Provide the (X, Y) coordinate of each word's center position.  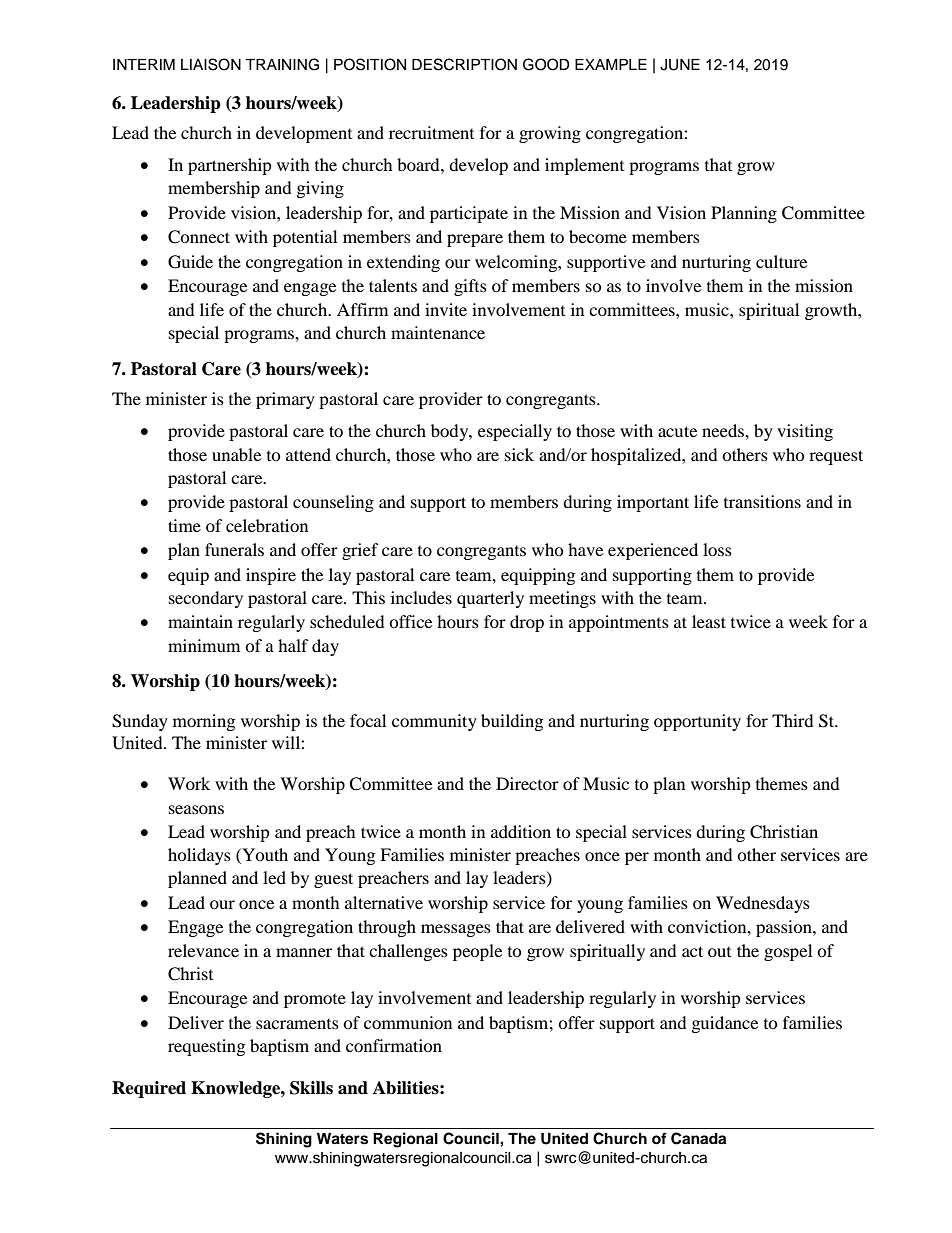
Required (149, 1089)
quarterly (490, 599)
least (709, 621)
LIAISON (211, 64)
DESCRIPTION (464, 64)
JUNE (680, 65)
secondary (206, 599)
